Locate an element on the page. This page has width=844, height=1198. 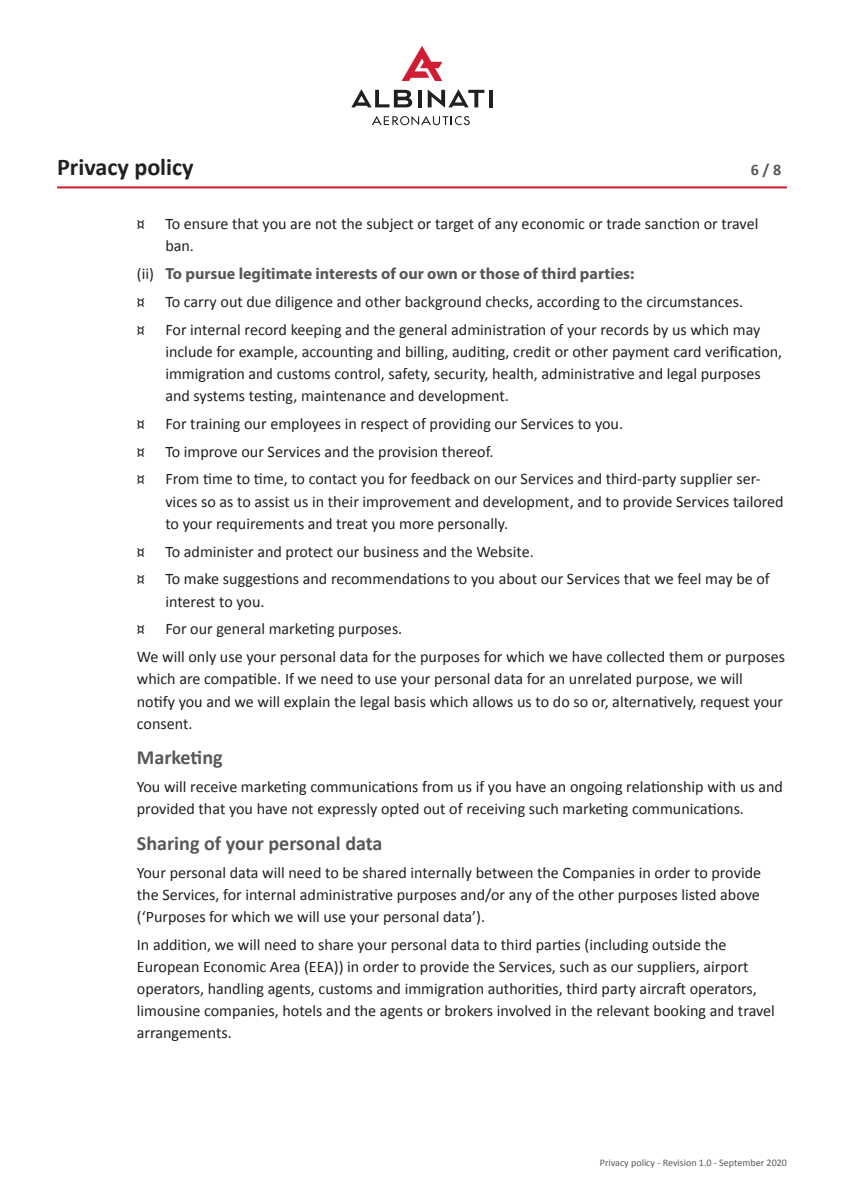
feel is located at coordinates (689, 579).
